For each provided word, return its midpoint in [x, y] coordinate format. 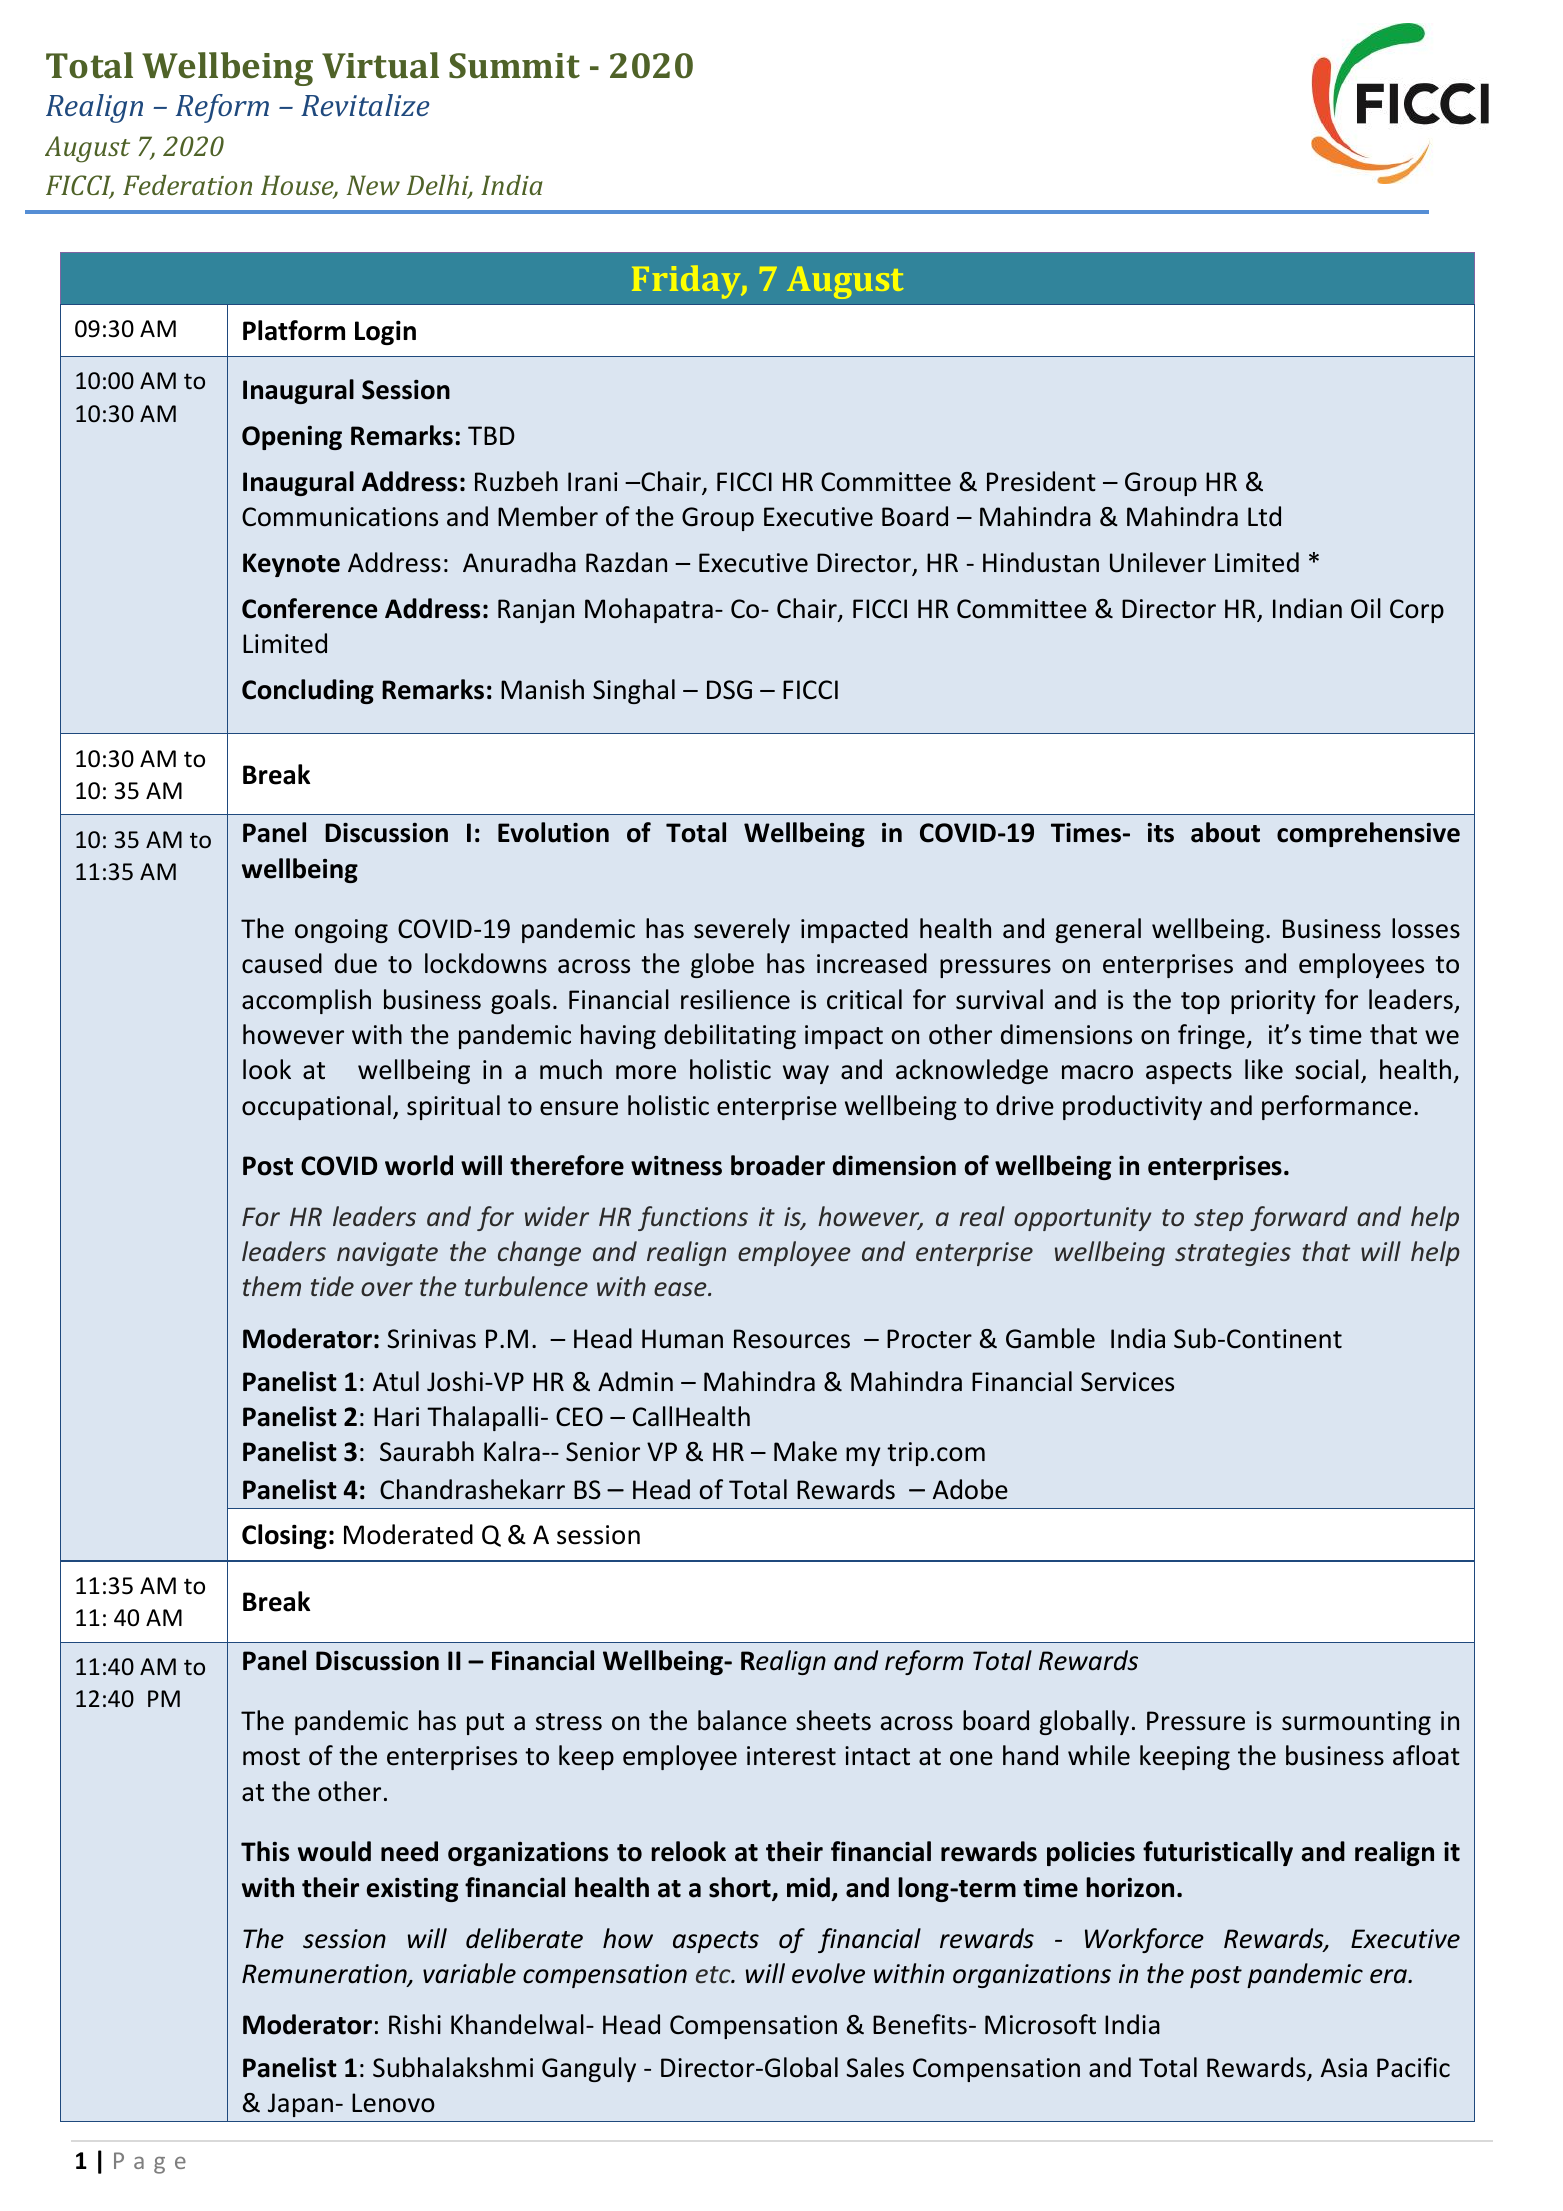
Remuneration [325, 1975]
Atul [396, 1381]
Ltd [1264, 516]
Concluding [308, 691]
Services [1127, 1382]
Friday [687, 282]
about [1225, 832]
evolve [828, 1973]
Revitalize [365, 105]
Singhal [634, 691]
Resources [792, 1339]
